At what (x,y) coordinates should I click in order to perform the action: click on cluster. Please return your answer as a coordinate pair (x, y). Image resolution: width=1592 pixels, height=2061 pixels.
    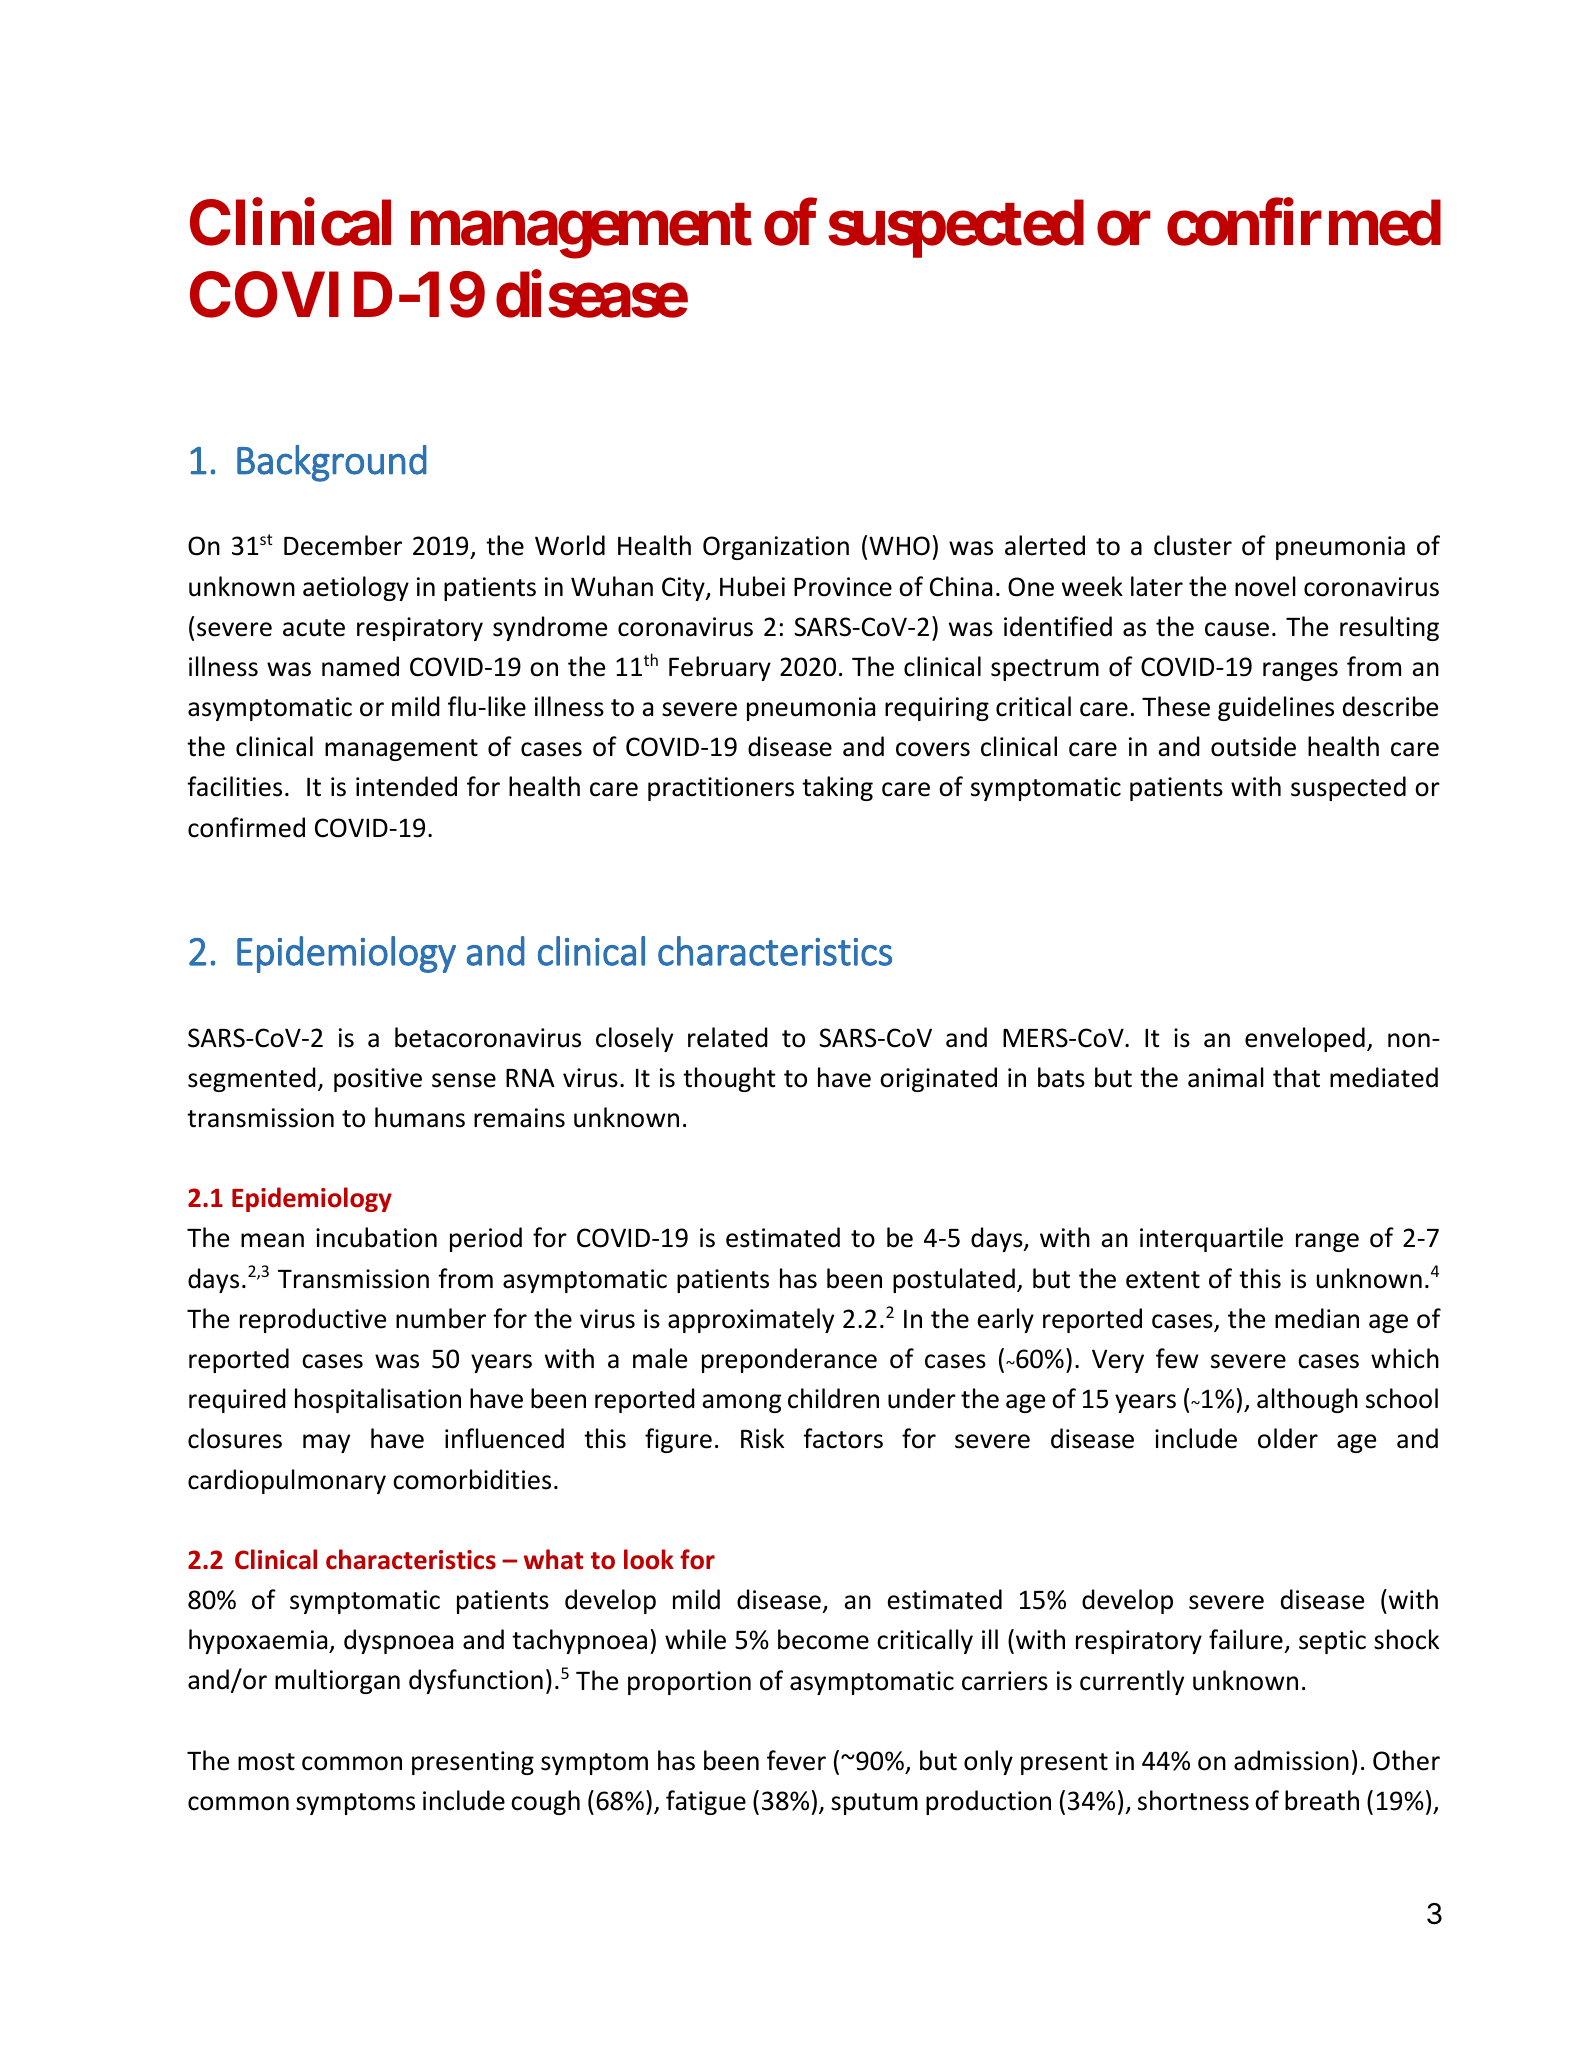
    Looking at the image, I should click on (1193, 545).
